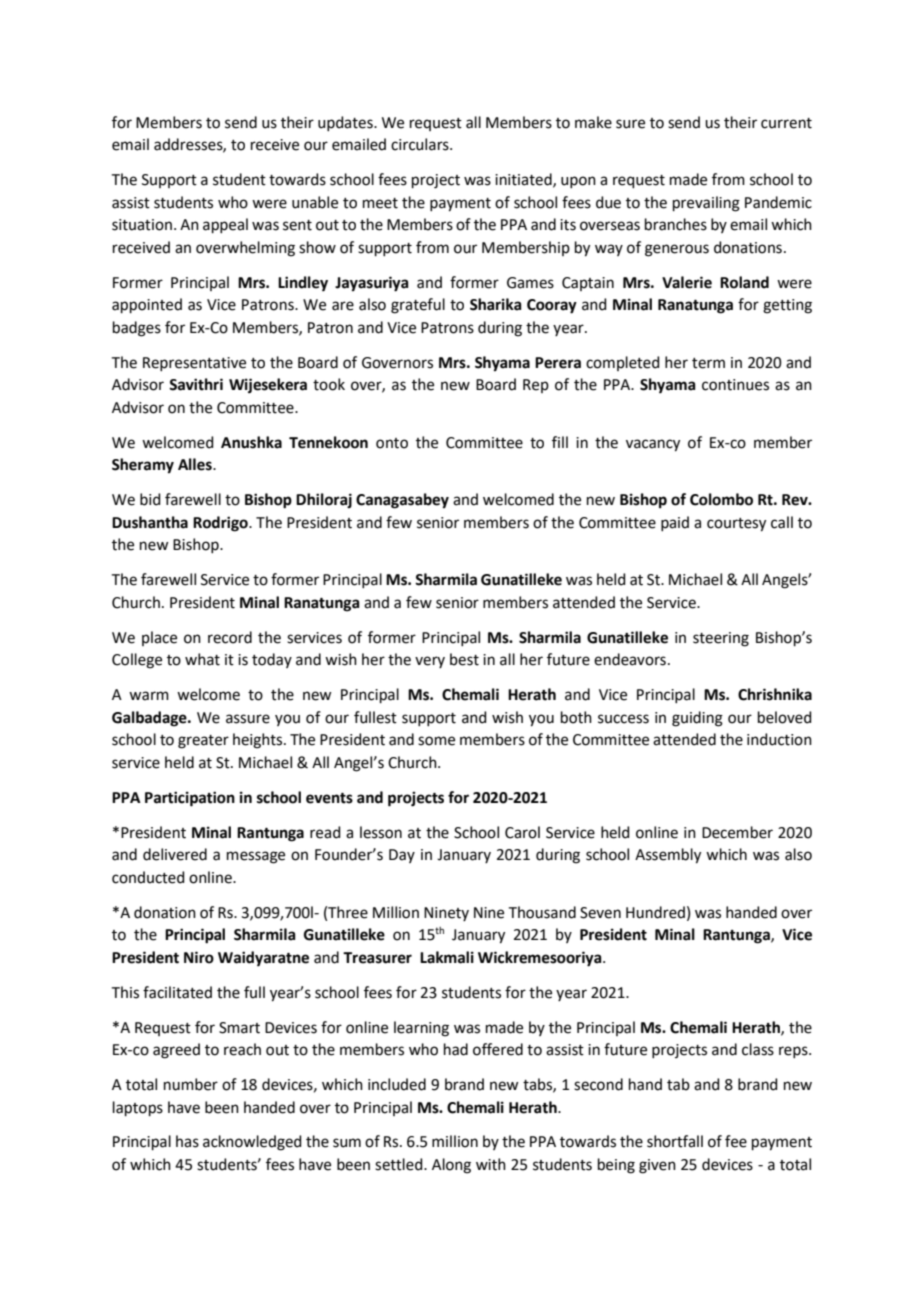 The height and width of the screenshot is (1308, 924). Describe the element at coordinates (675, 1141) in the screenshot. I see `shortfall` at that location.
